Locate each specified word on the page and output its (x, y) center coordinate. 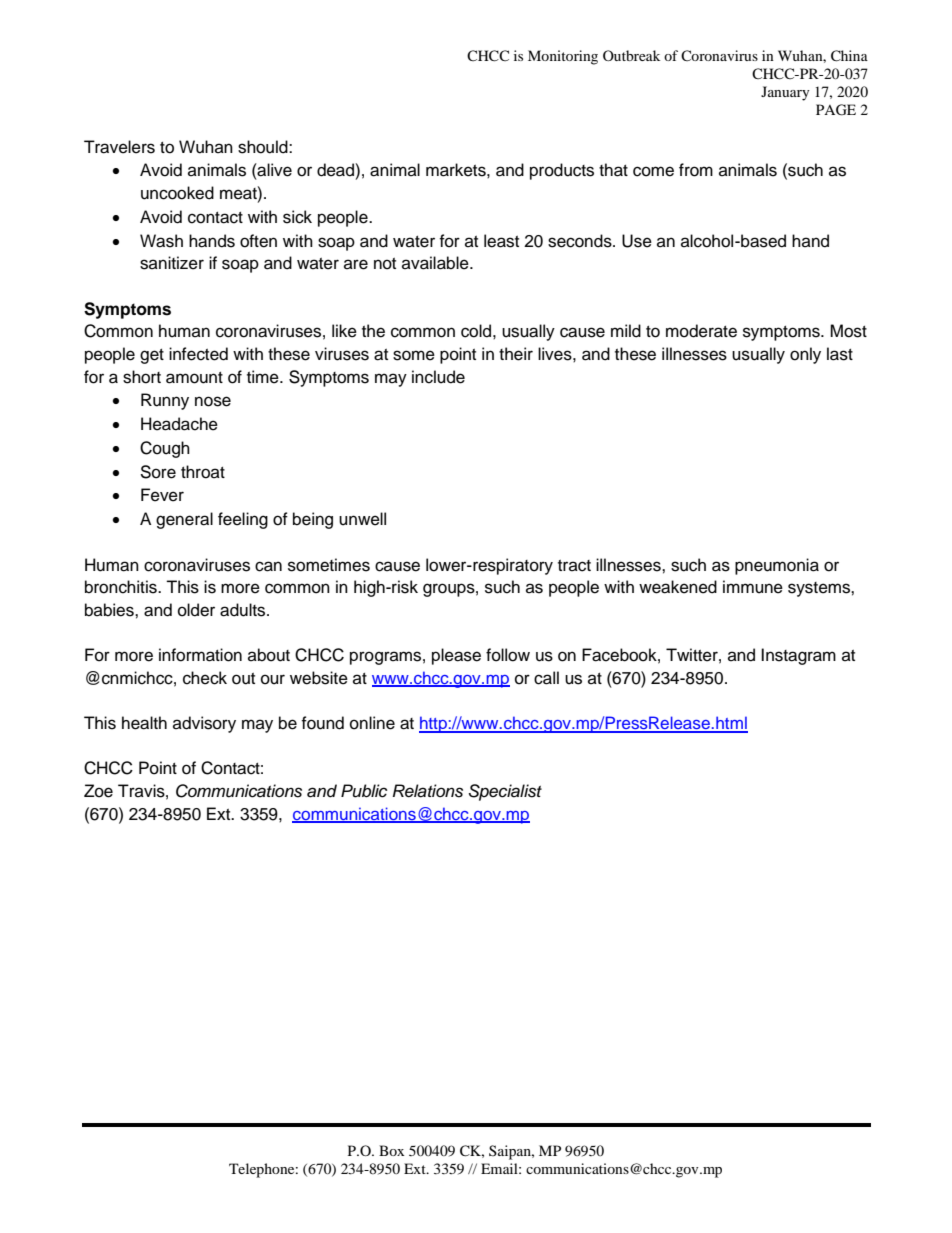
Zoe (98, 791)
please (456, 656)
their (516, 354)
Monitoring (563, 57)
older (196, 610)
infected (198, 354)
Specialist (505, 792)
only (805, 355)
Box (391, 1150)
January (785, 93)
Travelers (119, 147)
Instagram (798, 656)
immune (753, 587)
